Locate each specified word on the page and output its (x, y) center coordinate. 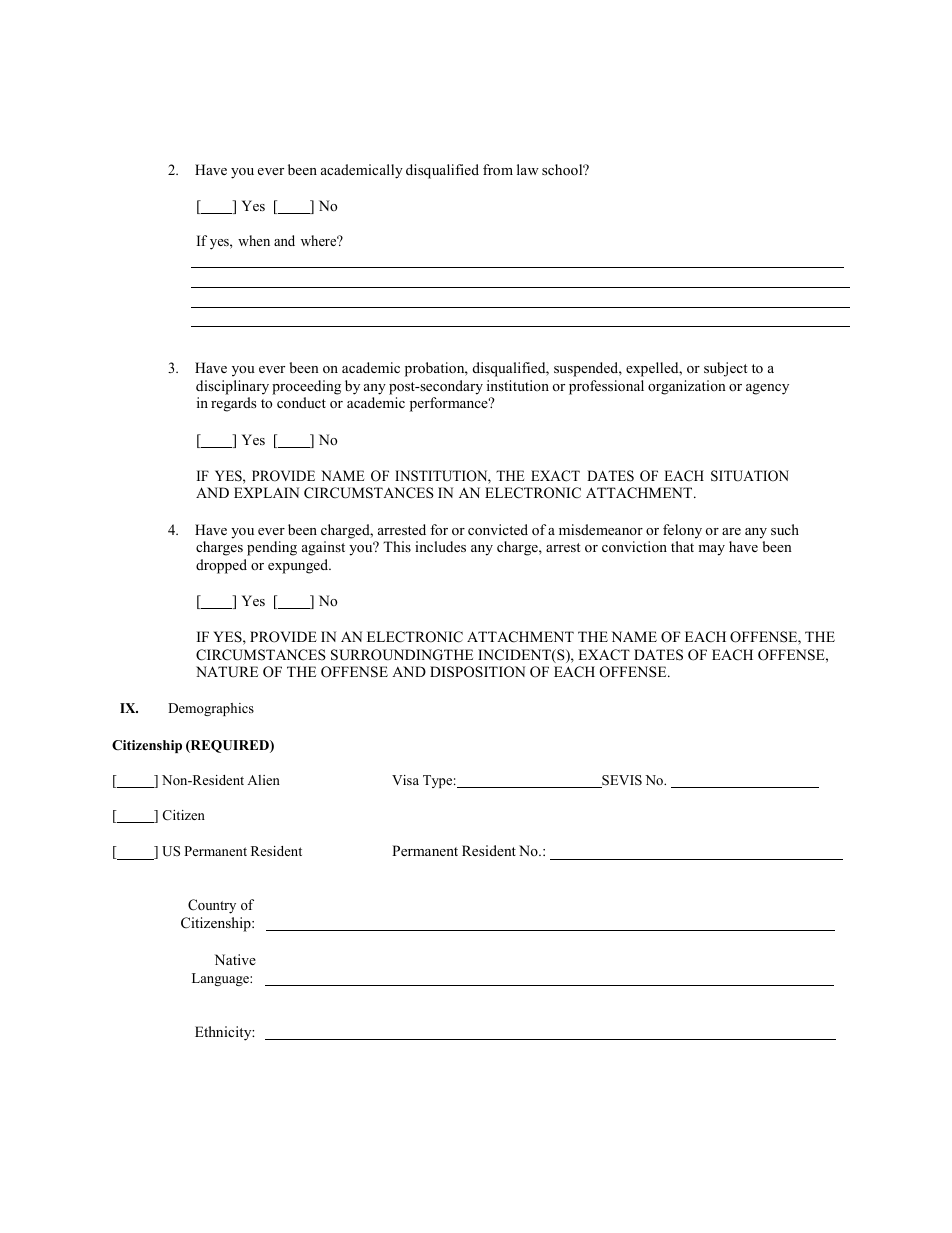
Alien (263, 780)
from (498, 169)
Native (235, 959)
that (682, 546)
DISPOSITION (477, 672)
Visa (405, 780)
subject (725, 369)
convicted (498, 529)
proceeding (306, 387)
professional (606, 387)
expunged (299, 566)
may (711, 550)
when (254, 240)
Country (212, 906)
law (528, 169)
